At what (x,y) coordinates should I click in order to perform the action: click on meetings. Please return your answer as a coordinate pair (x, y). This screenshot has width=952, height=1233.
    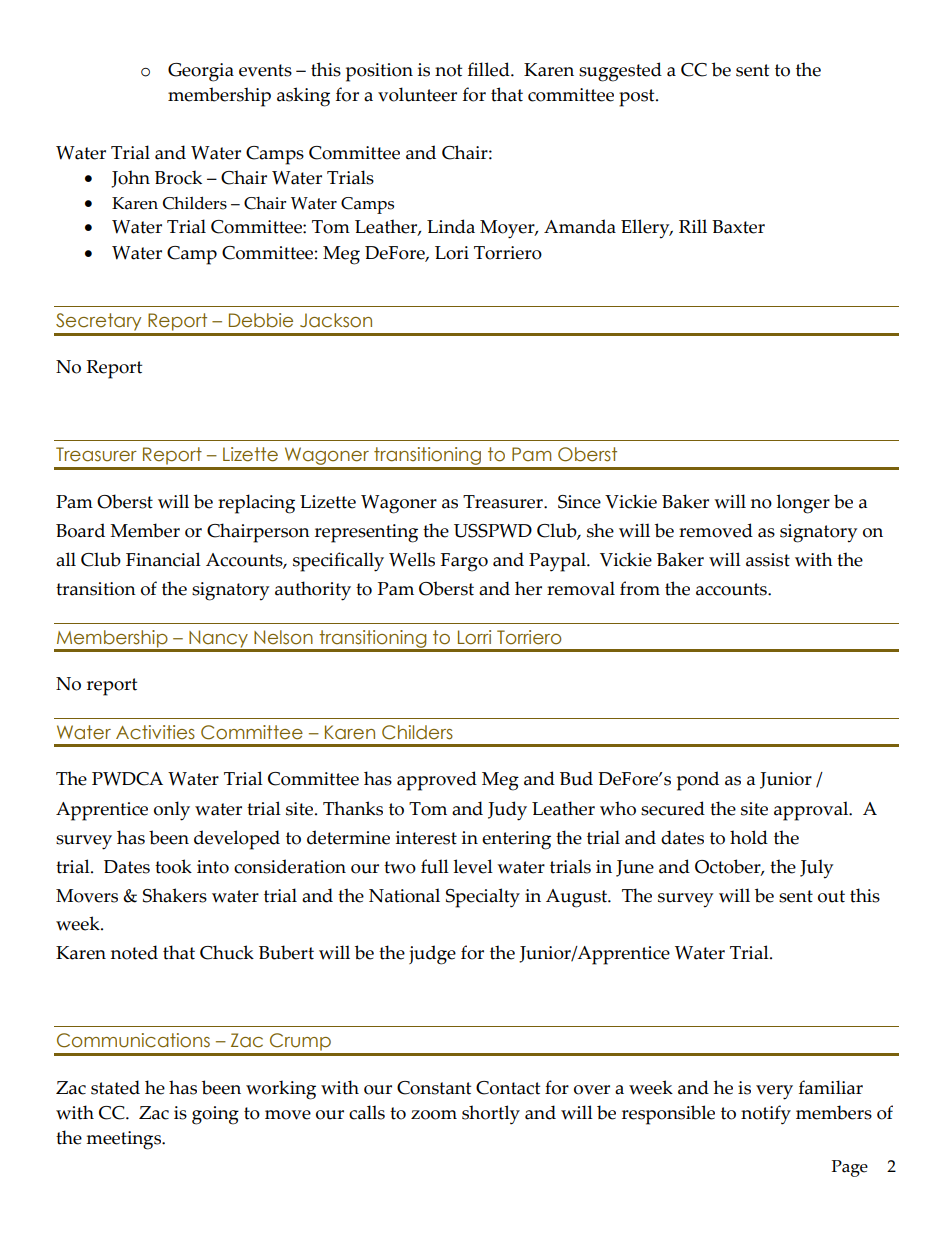
    Looking at the image, I should click on (125, 1140).
